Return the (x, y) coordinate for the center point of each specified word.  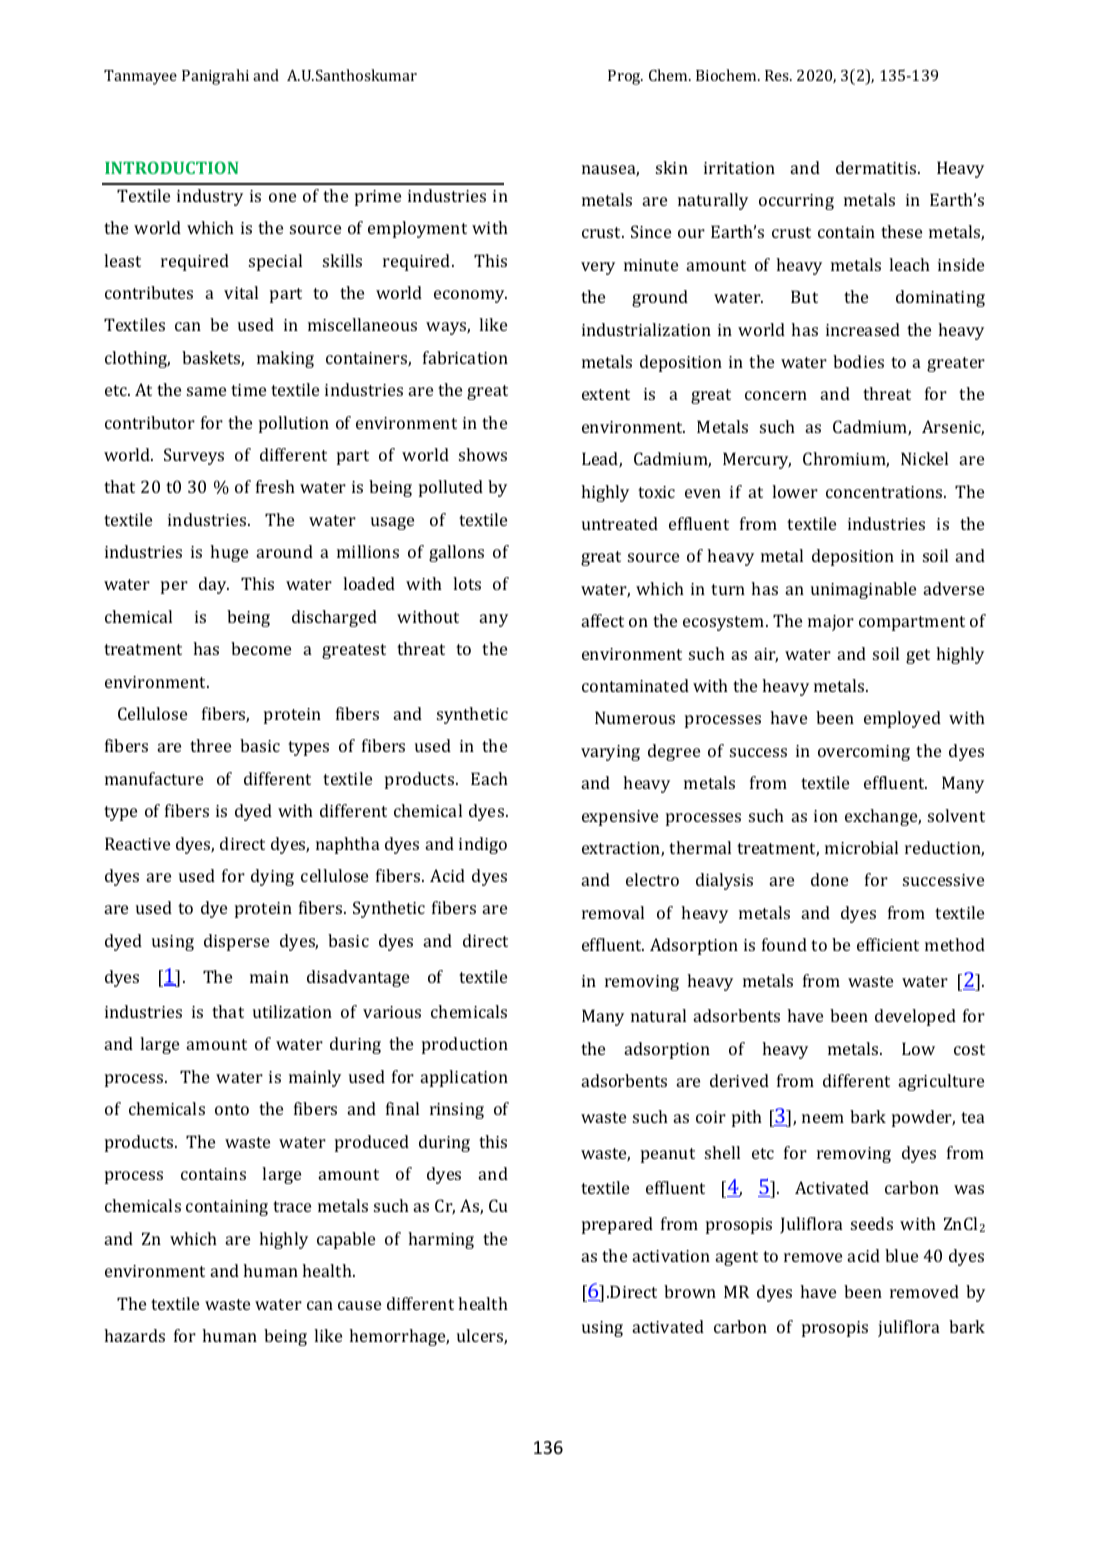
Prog (625, 77)
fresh (275, 486)
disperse (236, 942)
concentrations (885, 492)
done (829, 879)
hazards (134, 1335)
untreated (620, 523)
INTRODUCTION (171, 167)
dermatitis (877, 167)
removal (613, 912)
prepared (617, 1225)
